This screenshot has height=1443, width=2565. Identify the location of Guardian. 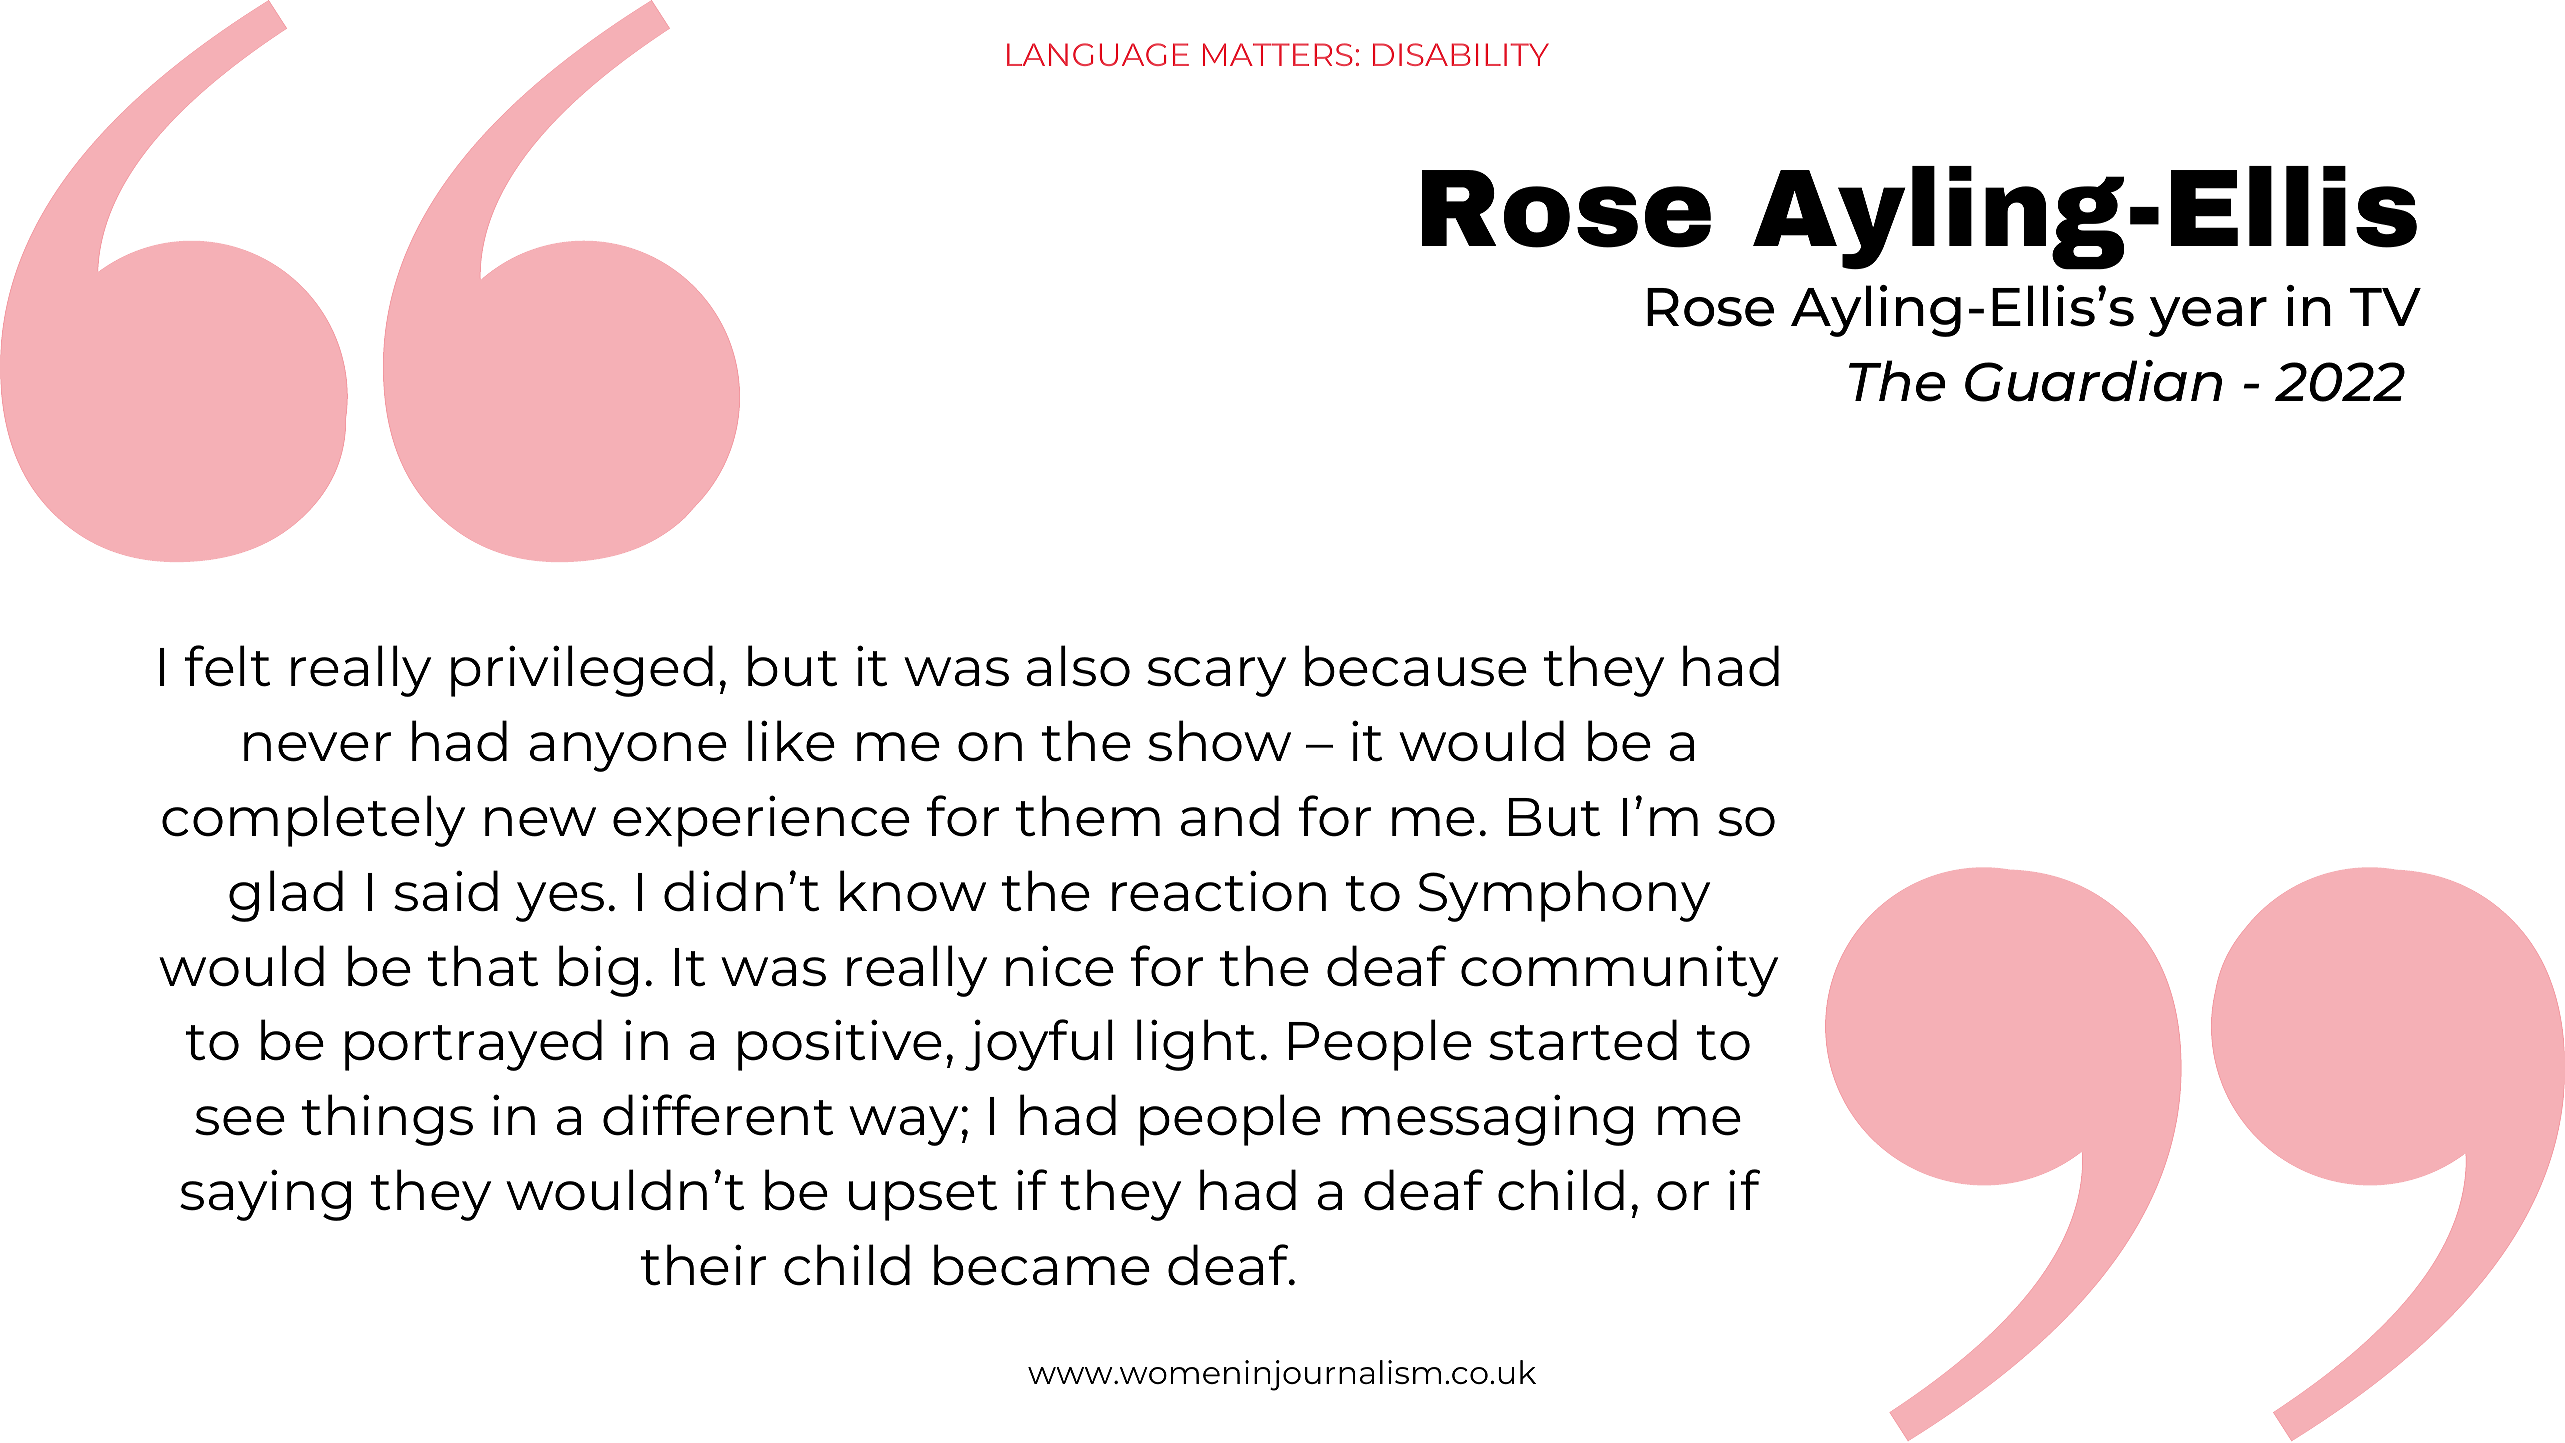
(2093, 381).
